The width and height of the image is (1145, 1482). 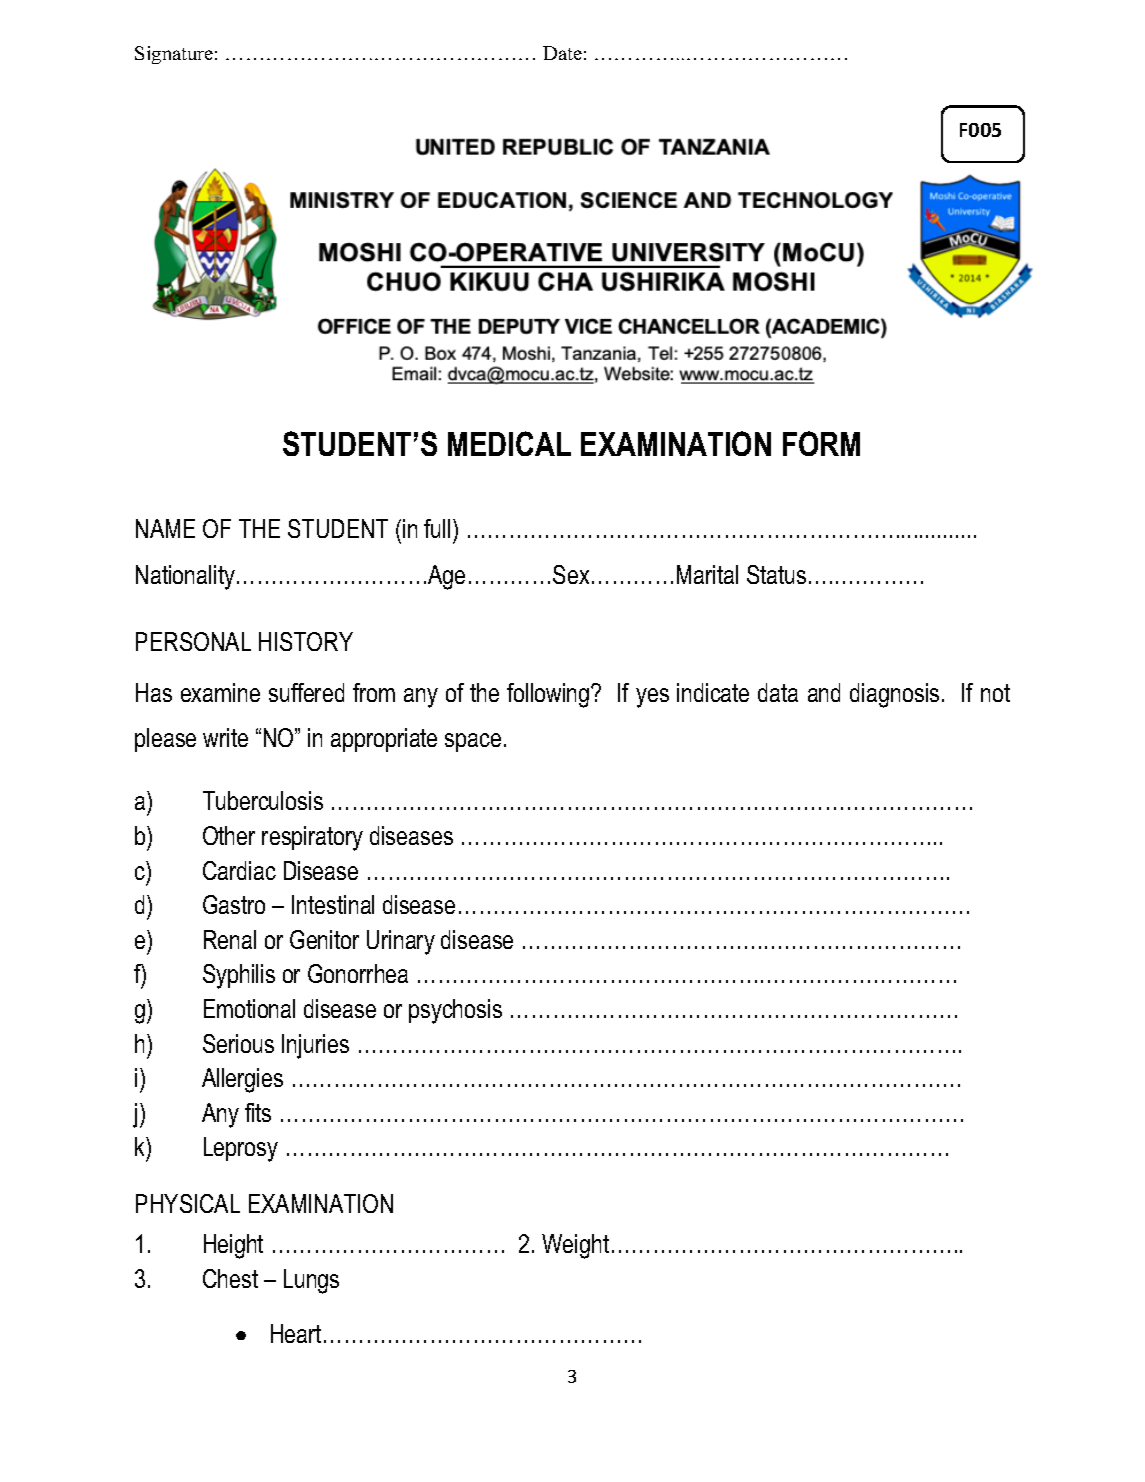 I want to click on Urinary, so click(x=401, y=942).
